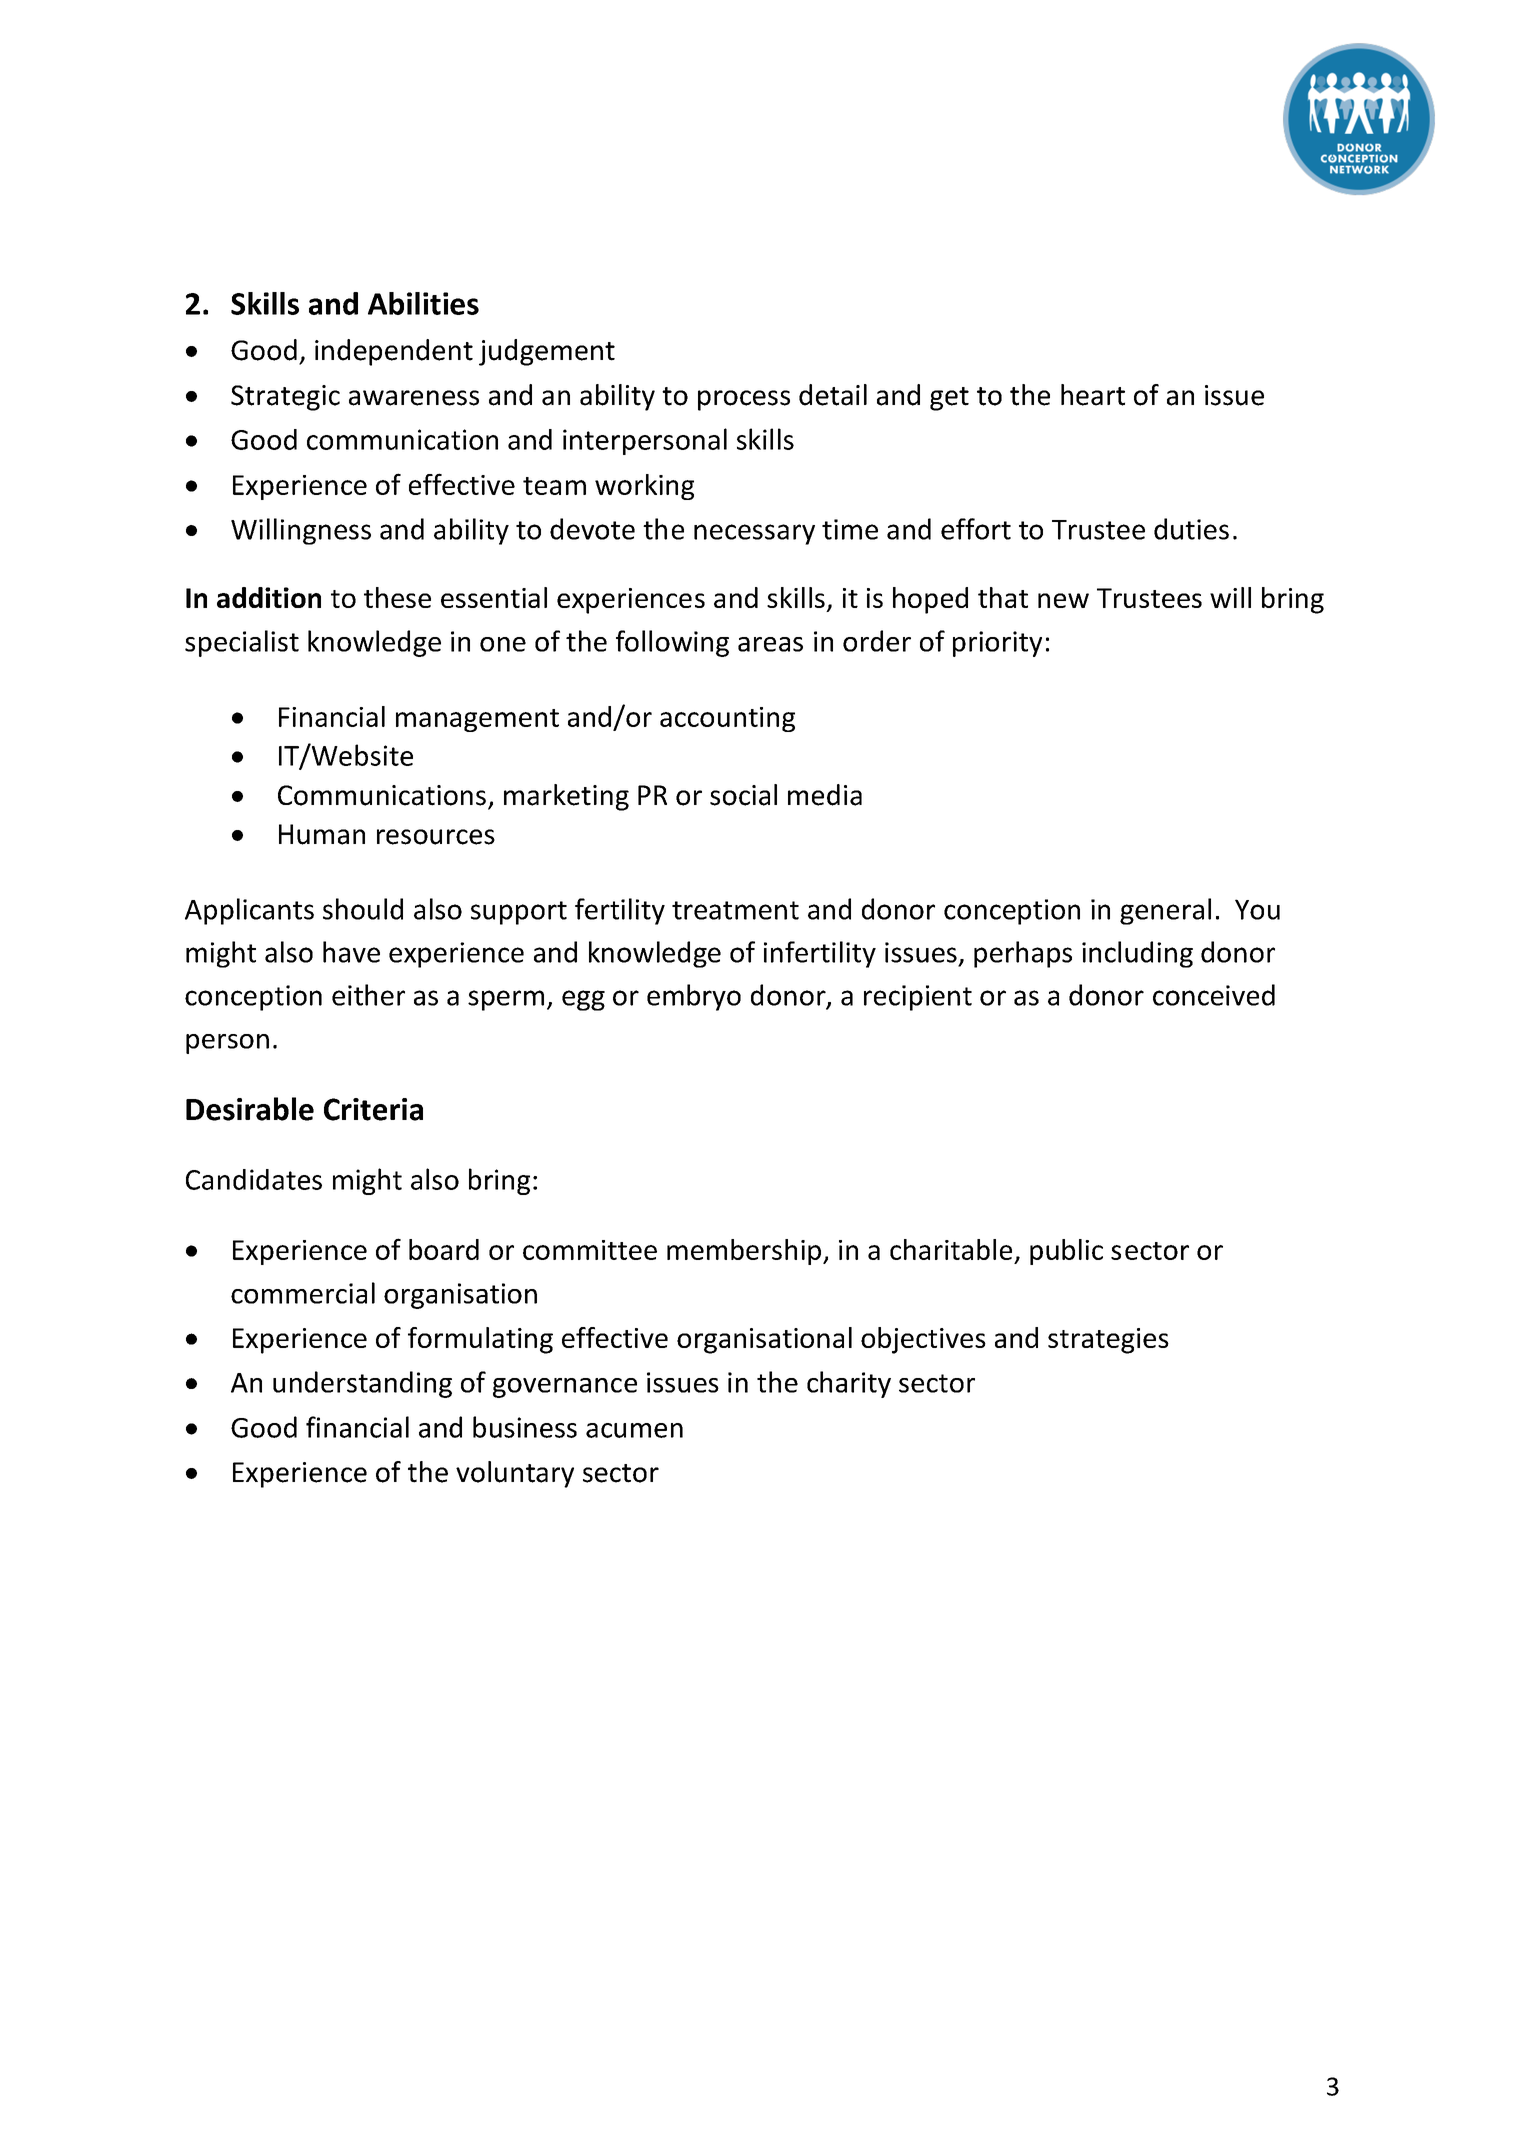 The width and height of the document is (1524, 2155). Describe the element at coordinates (477, 720) in the document. I see `management` at that location.
